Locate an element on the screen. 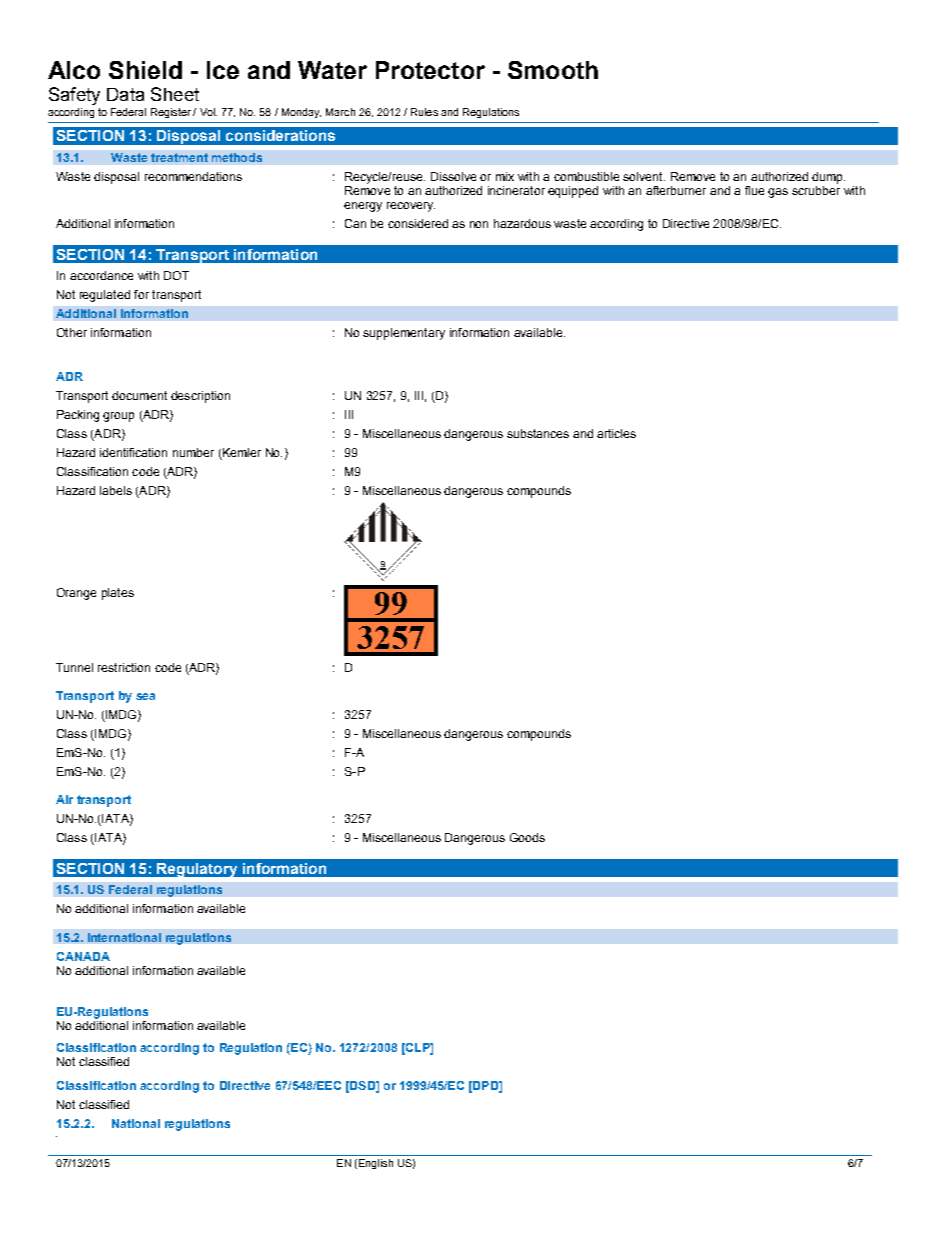  CANADA is located at coordinates (83, 956).
